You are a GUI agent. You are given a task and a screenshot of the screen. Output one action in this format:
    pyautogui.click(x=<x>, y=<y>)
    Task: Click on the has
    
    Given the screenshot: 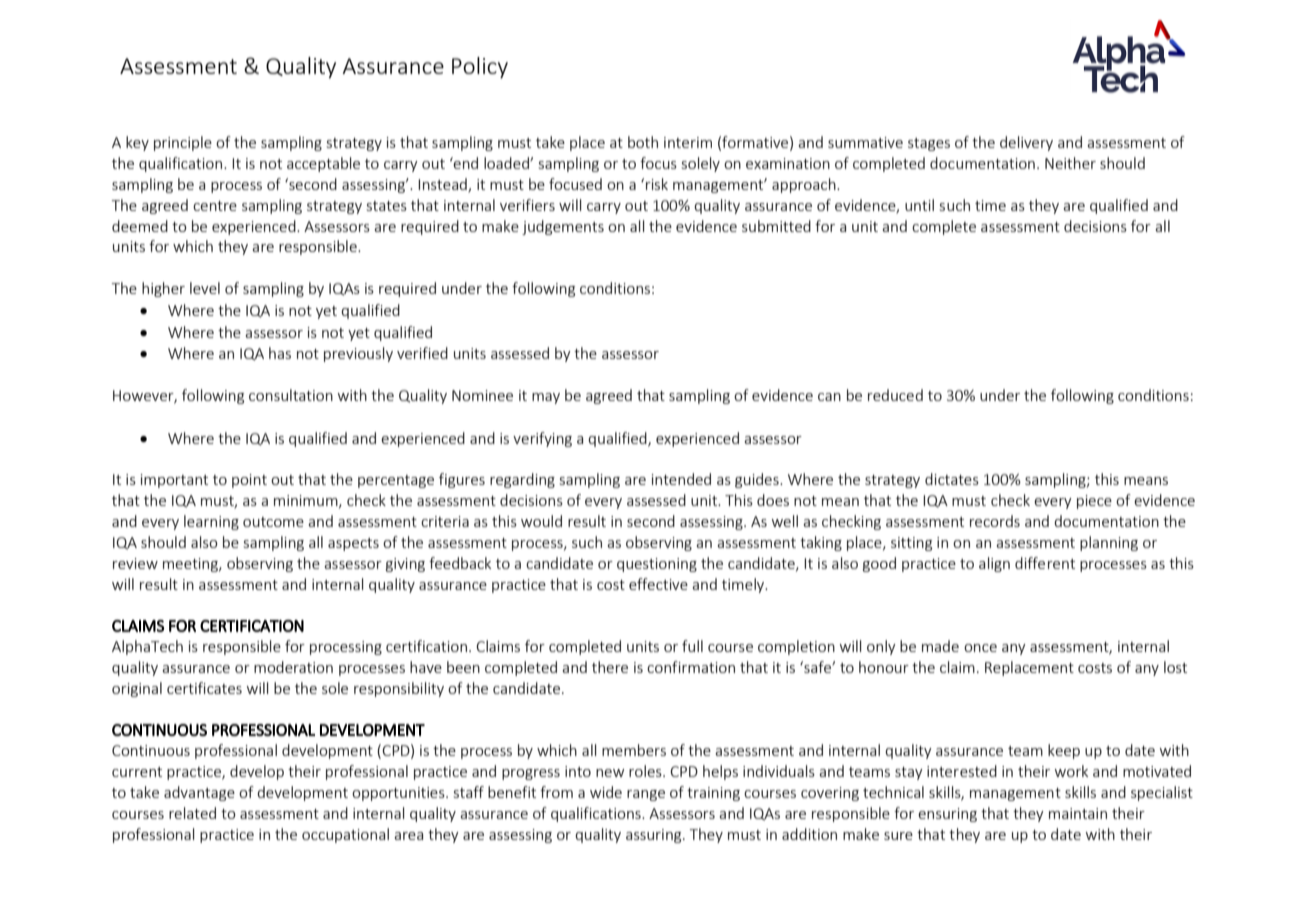 What is the action you would take?
    pyautogui.click(x=280, y=353)
